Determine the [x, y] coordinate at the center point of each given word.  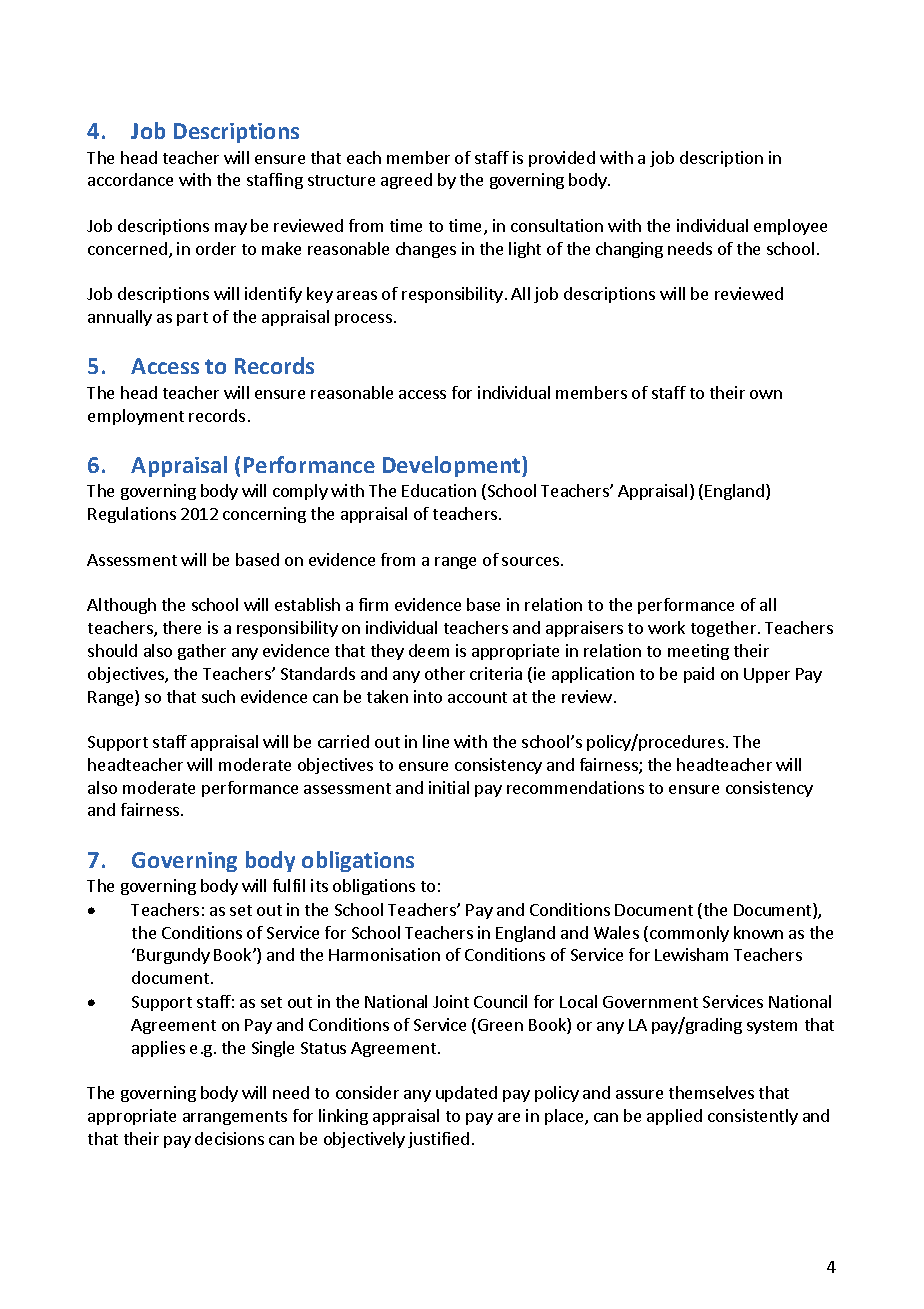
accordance [130, 179]
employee [790, 227]
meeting [698, 652]
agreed [406, 181]
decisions [229, 1138]
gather [202, 652]
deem [429, 650]
